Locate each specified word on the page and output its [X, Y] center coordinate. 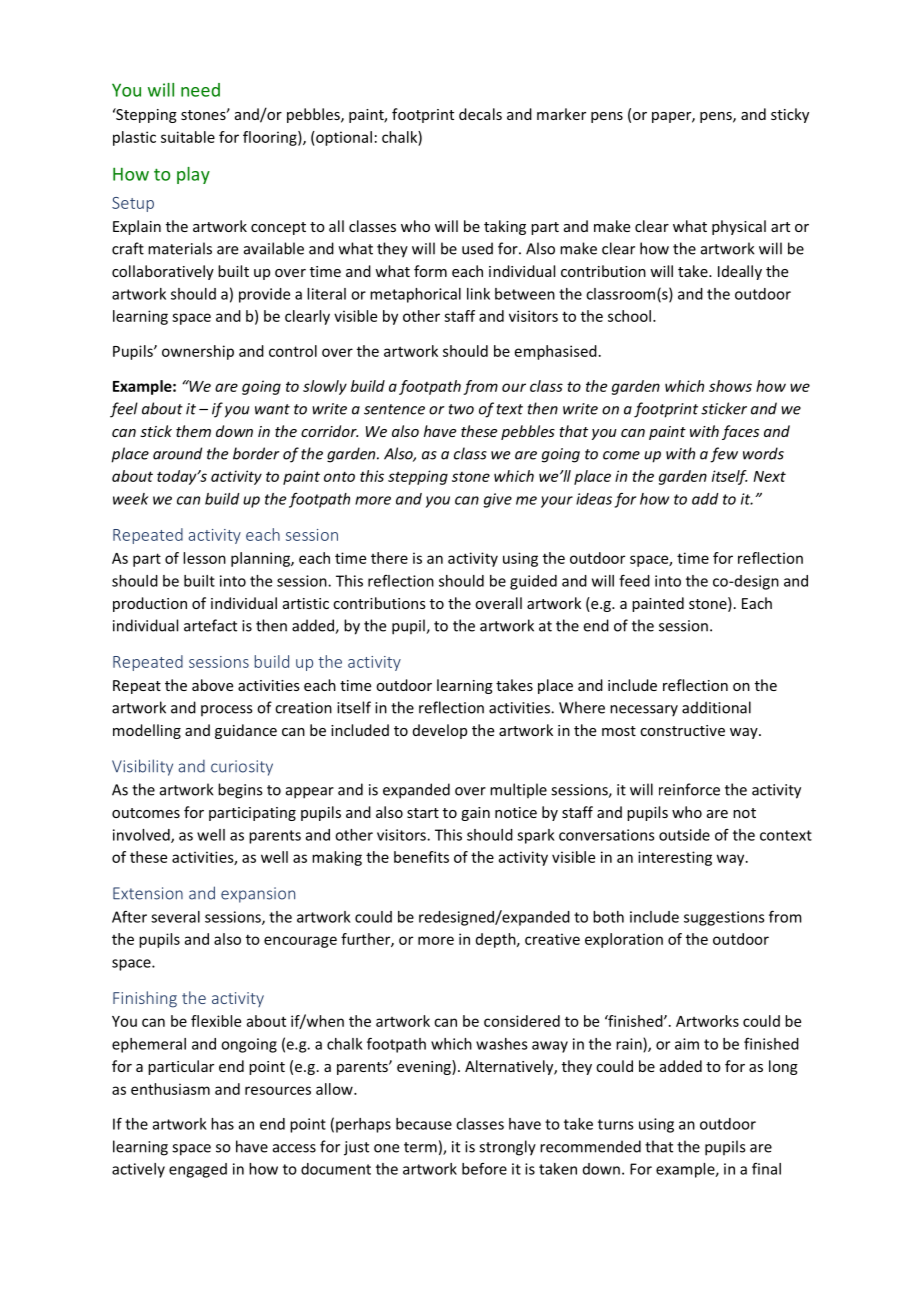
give [498, 500]
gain [475, 814]
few [724, 455]
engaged [198, 1170]
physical [739, 227]
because [424, 1124]
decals [480, 114]
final [766, 1169]
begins [240, 791]
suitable [188, 137]
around [177, 453]
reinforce [689, 789]
